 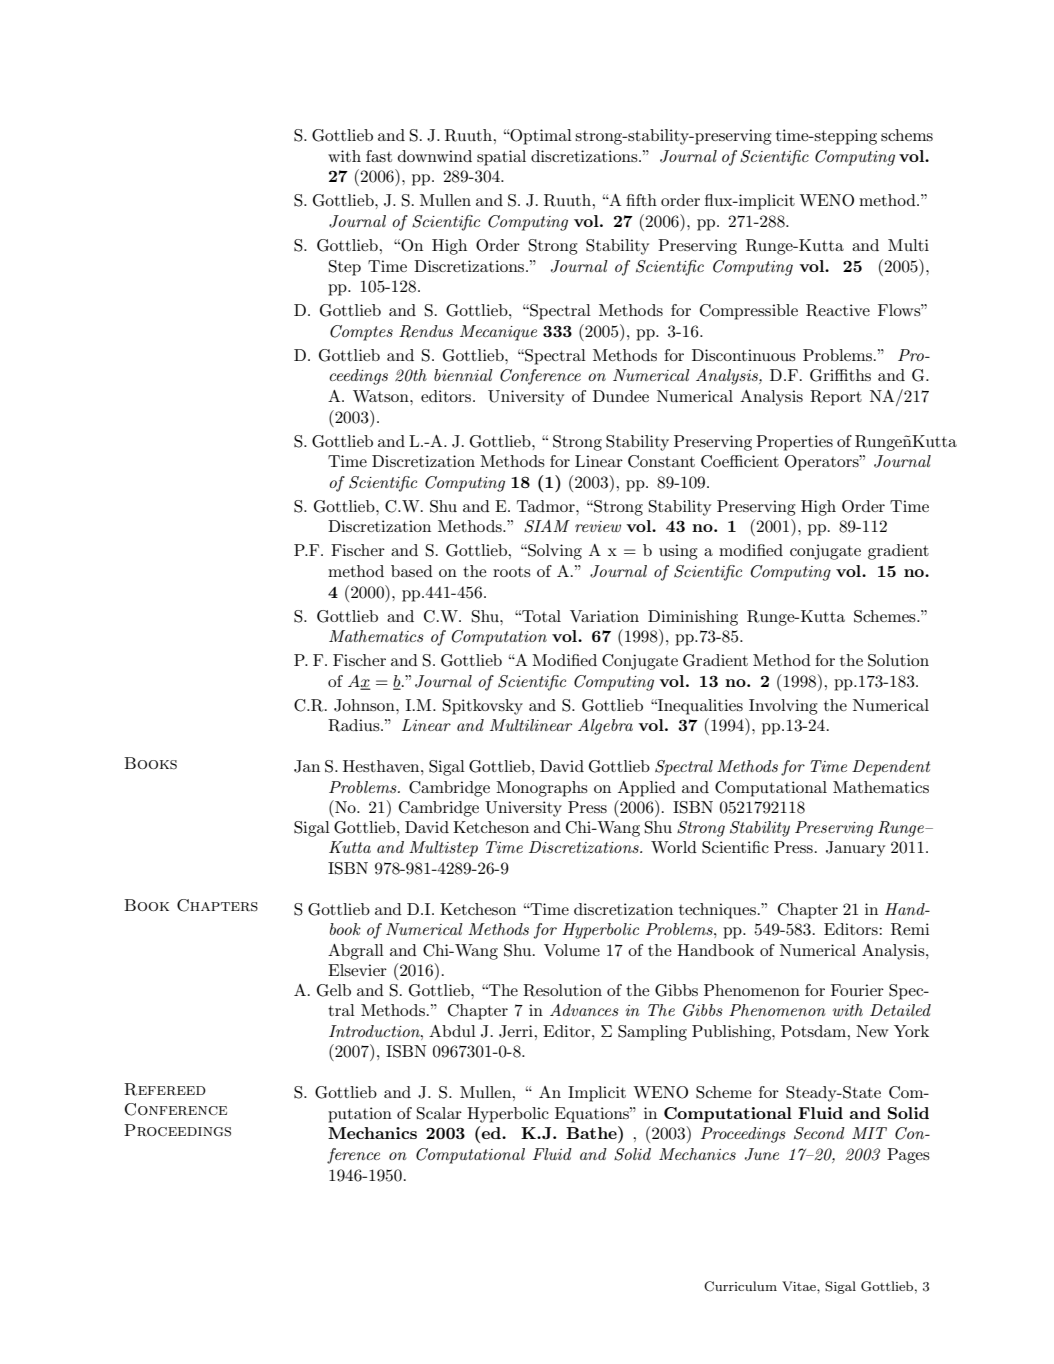 What do you see at coordinates (357, 970) in the image?
I see `Elsevier` at bounding box center [357, 970].
